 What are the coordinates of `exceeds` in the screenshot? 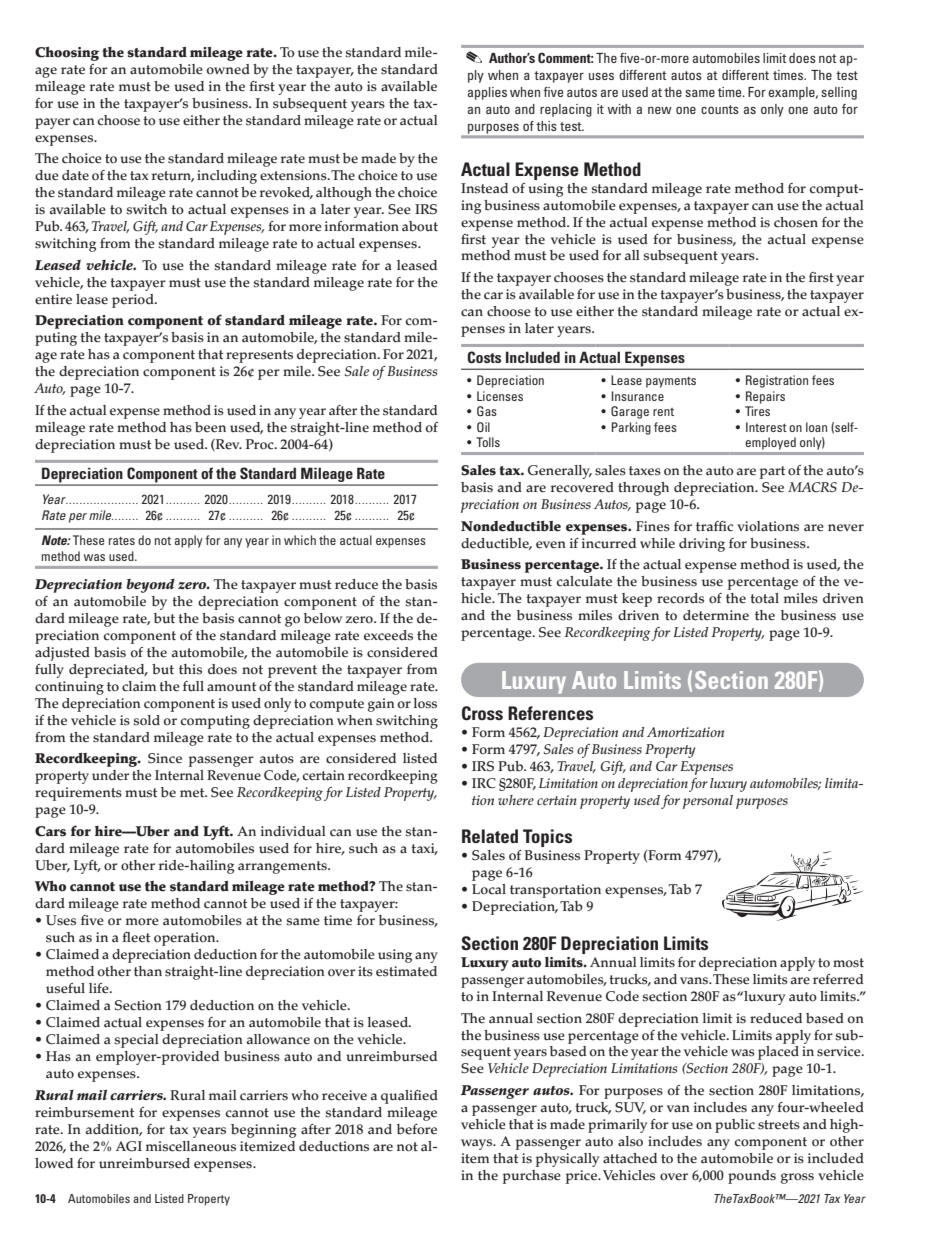 It's located at (388, 635).
